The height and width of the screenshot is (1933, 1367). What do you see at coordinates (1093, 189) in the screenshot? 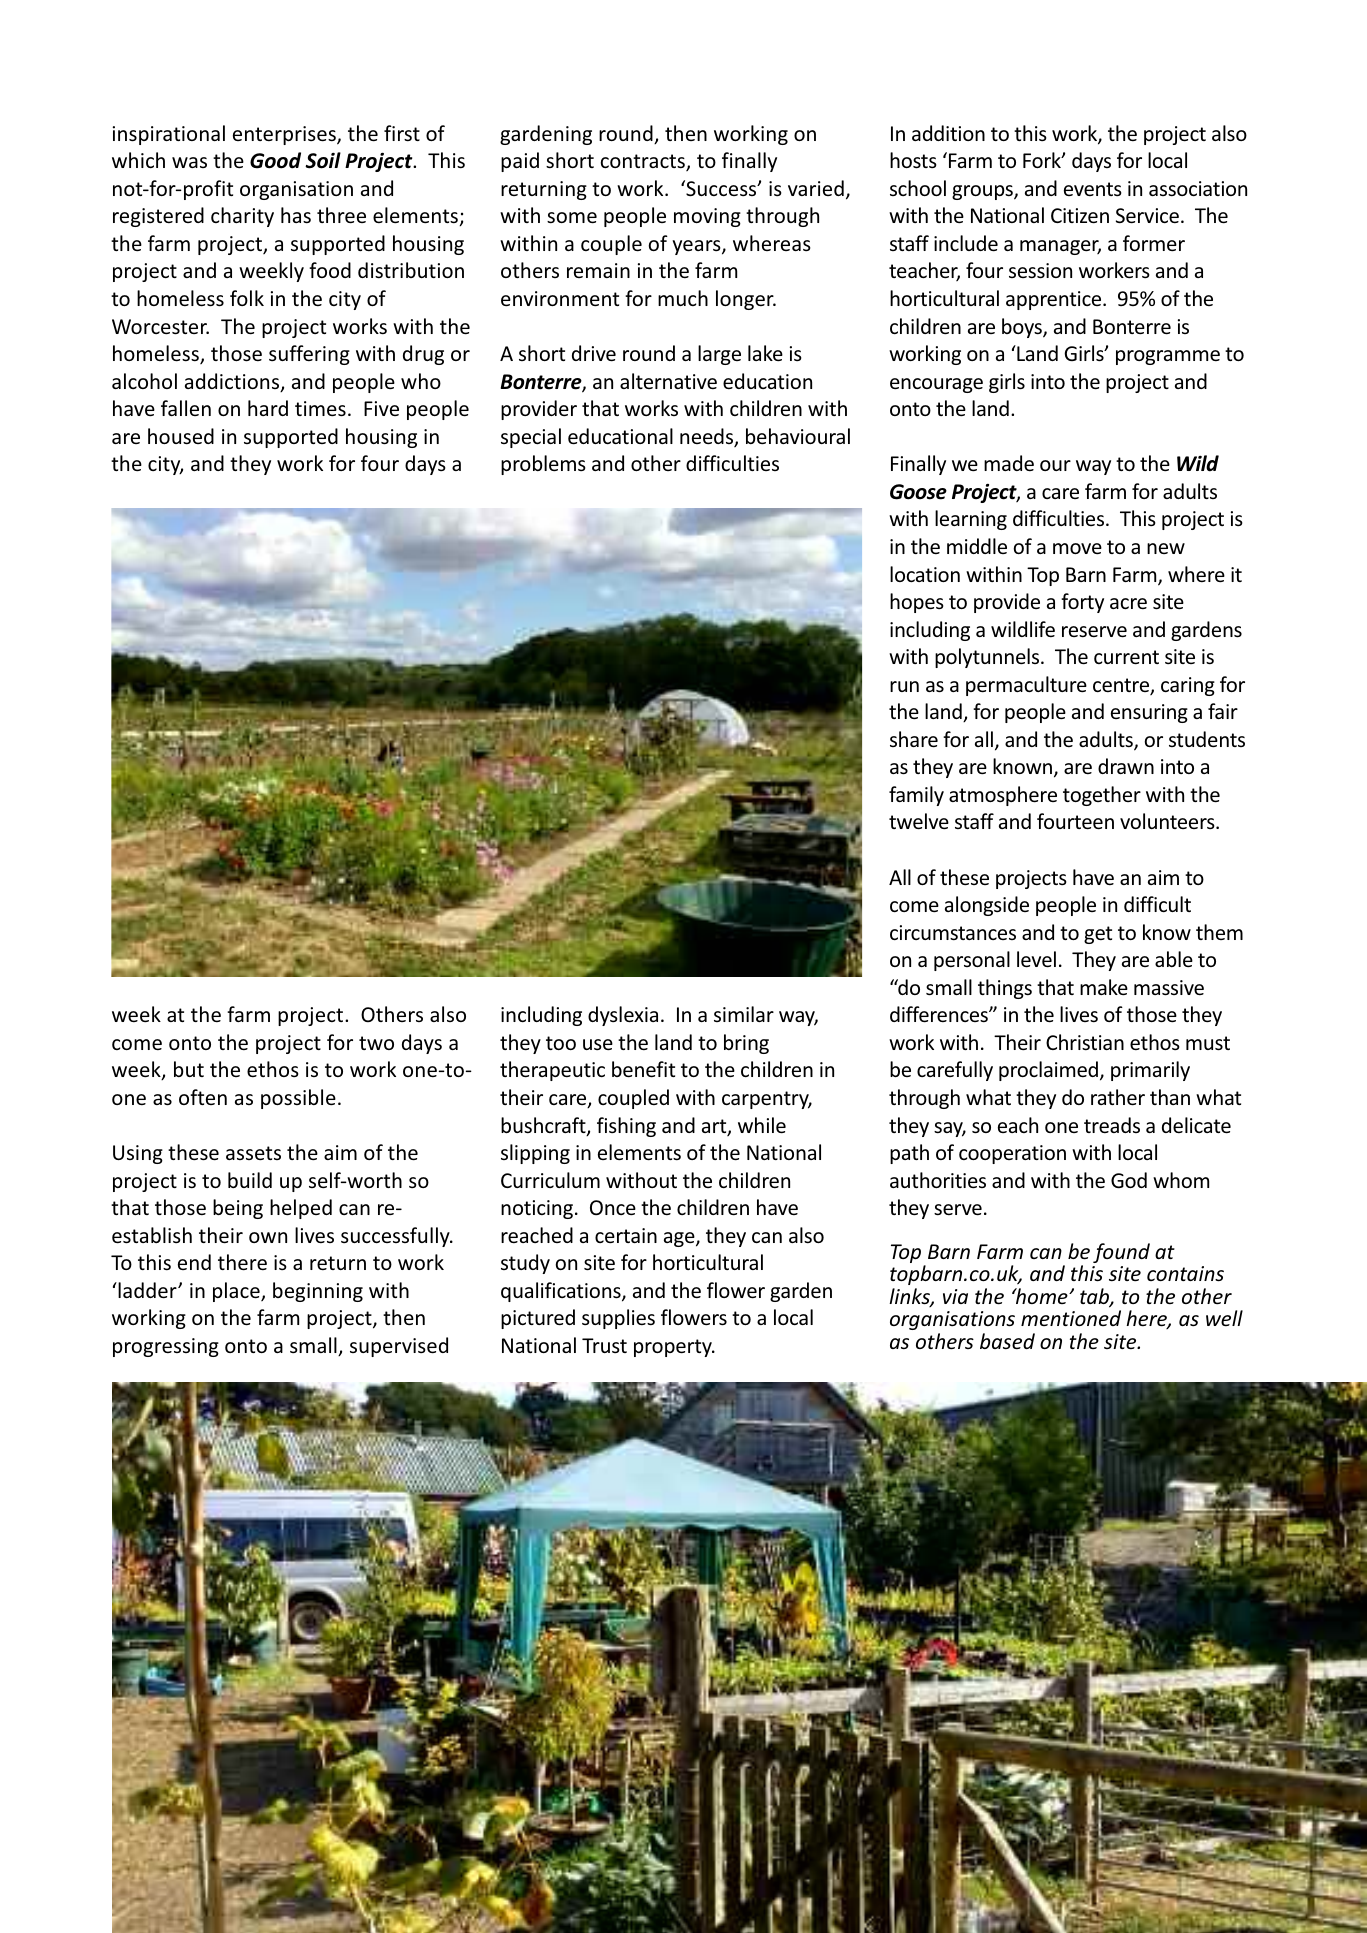
I see `events` at bounding box center [1093, 189].
